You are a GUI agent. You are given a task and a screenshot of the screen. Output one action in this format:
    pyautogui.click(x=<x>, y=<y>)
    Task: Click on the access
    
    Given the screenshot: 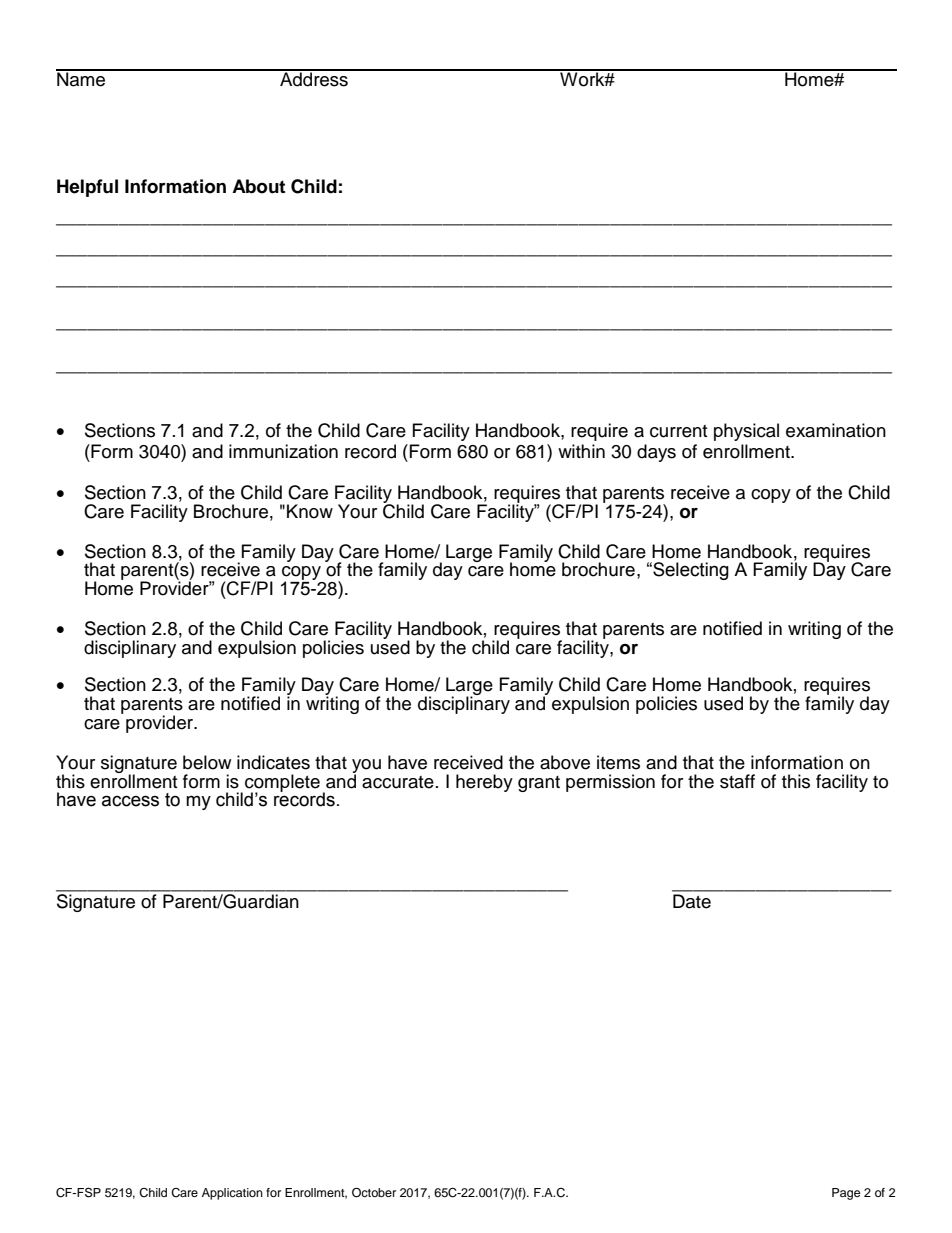 What is the action you would take?
    pyautogui.click(x=130, y=801)
